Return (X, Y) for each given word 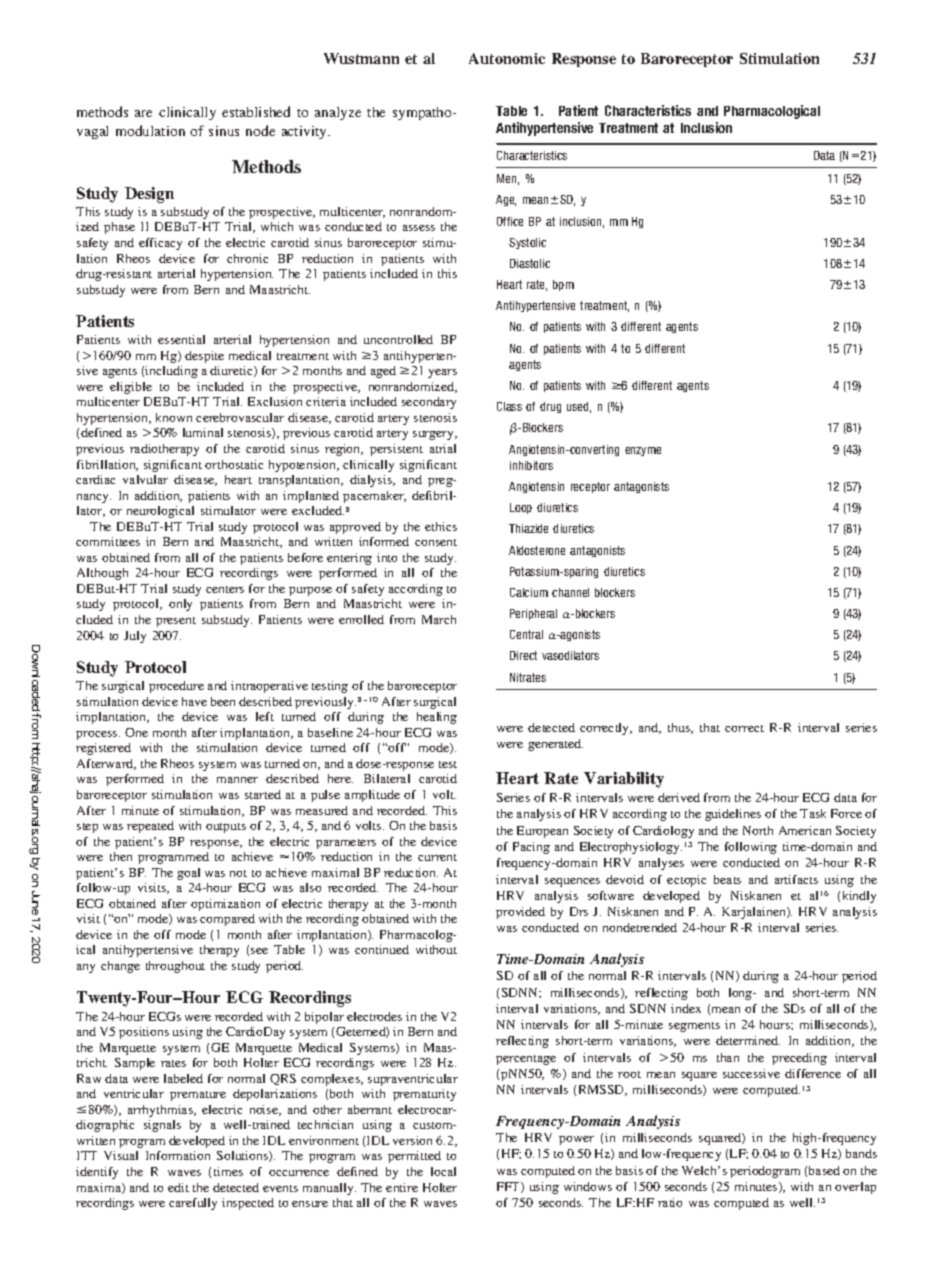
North (758, 830)
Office (510, 221)
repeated (150, 827)
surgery (434, 435)
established (256, 111)
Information (178, 1155)
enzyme (643, 451)
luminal (203, 432)
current (437, 857)
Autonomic (507, 58)
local (443, 1171)
